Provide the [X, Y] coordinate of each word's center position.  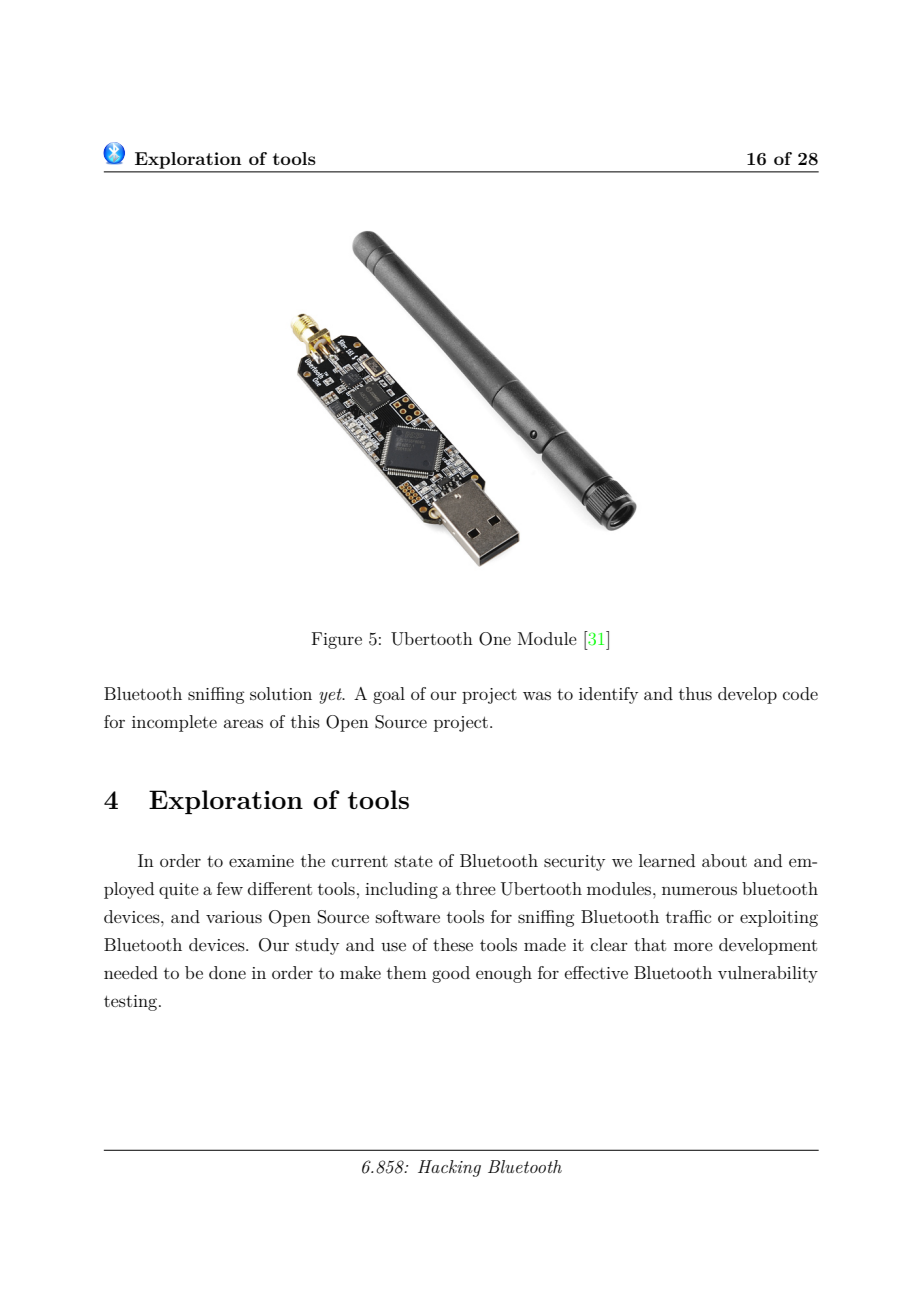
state [414, 861]
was [537, 695]
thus [695, 693]
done [227, 972]
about [724, 860]
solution [281, 693]
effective [596, 972]
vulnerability [768, 974]
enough [504, 974]
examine [261, 861]
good [451, 974]
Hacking [449, 1168]
